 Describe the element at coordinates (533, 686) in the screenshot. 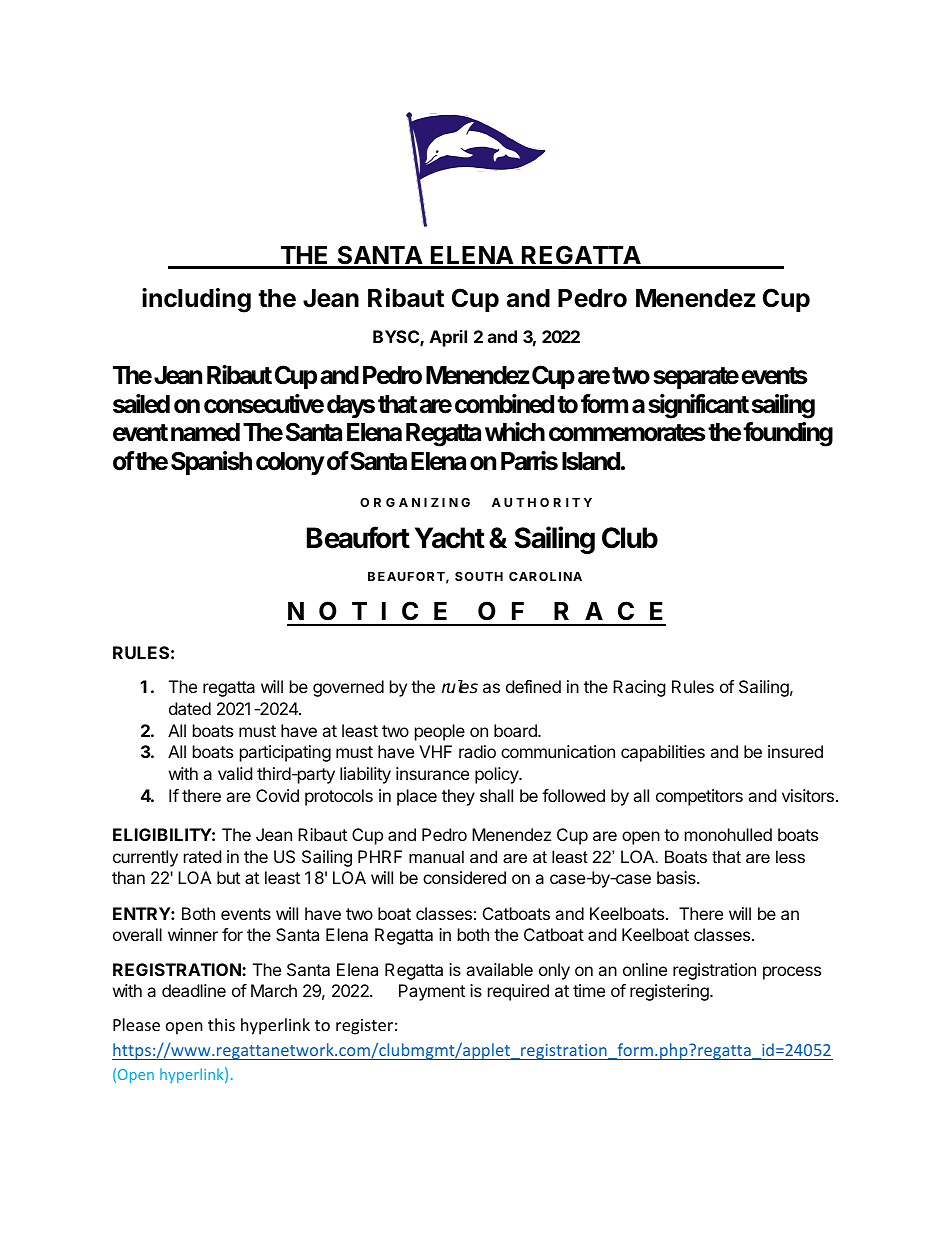

I see `defined` at that location.
